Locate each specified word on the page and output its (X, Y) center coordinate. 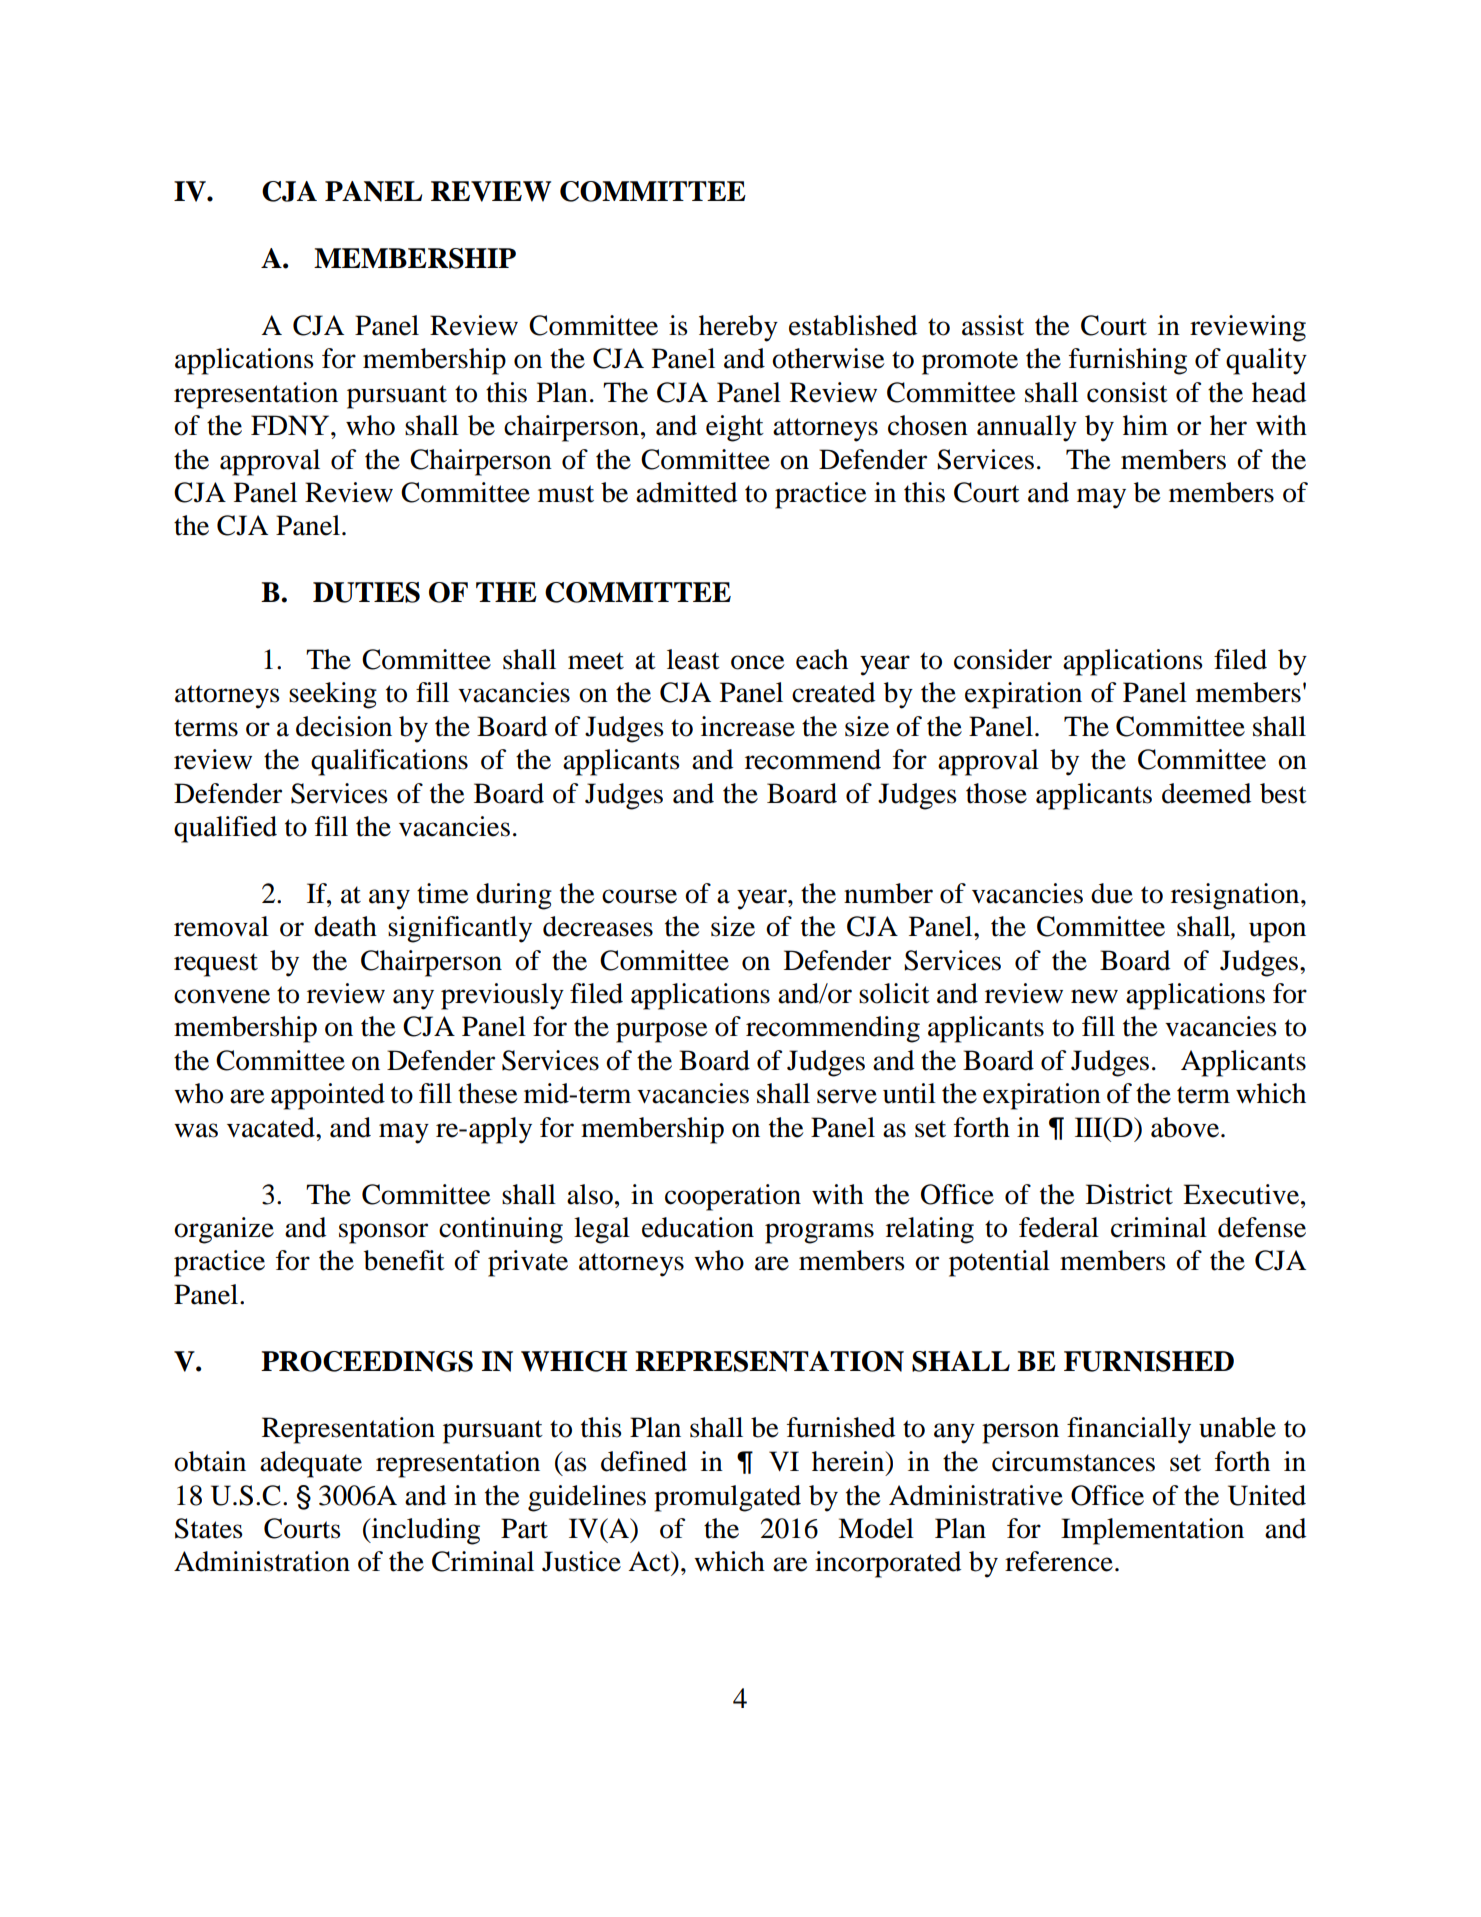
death (345, 926)
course (639, 896)
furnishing (1128, 361)
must (566, 494)
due (1112, 893)
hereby (738, 328)
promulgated (727, 1498)
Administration (262, 1561)
